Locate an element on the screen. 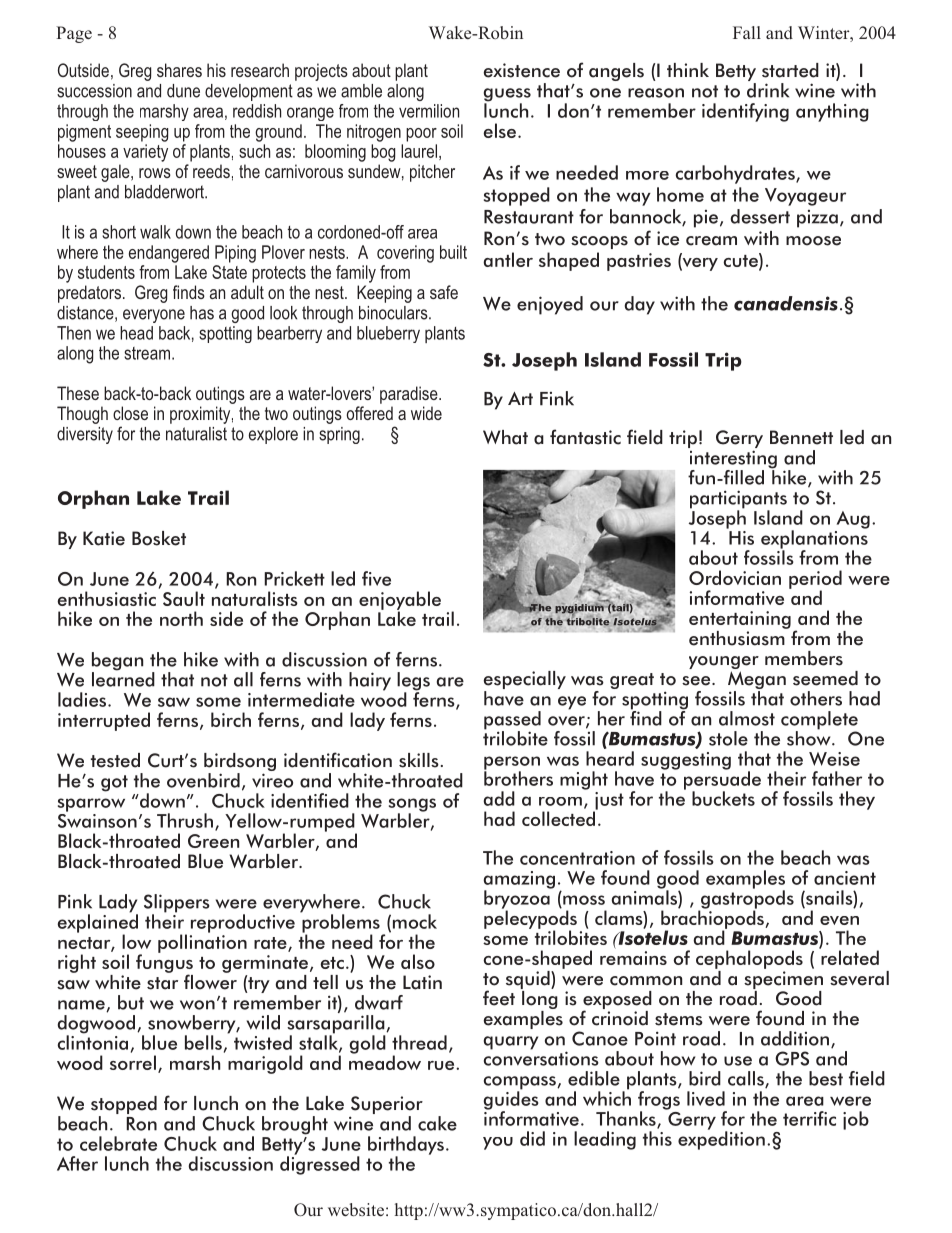  existence is located at coordinates (522, 70).
